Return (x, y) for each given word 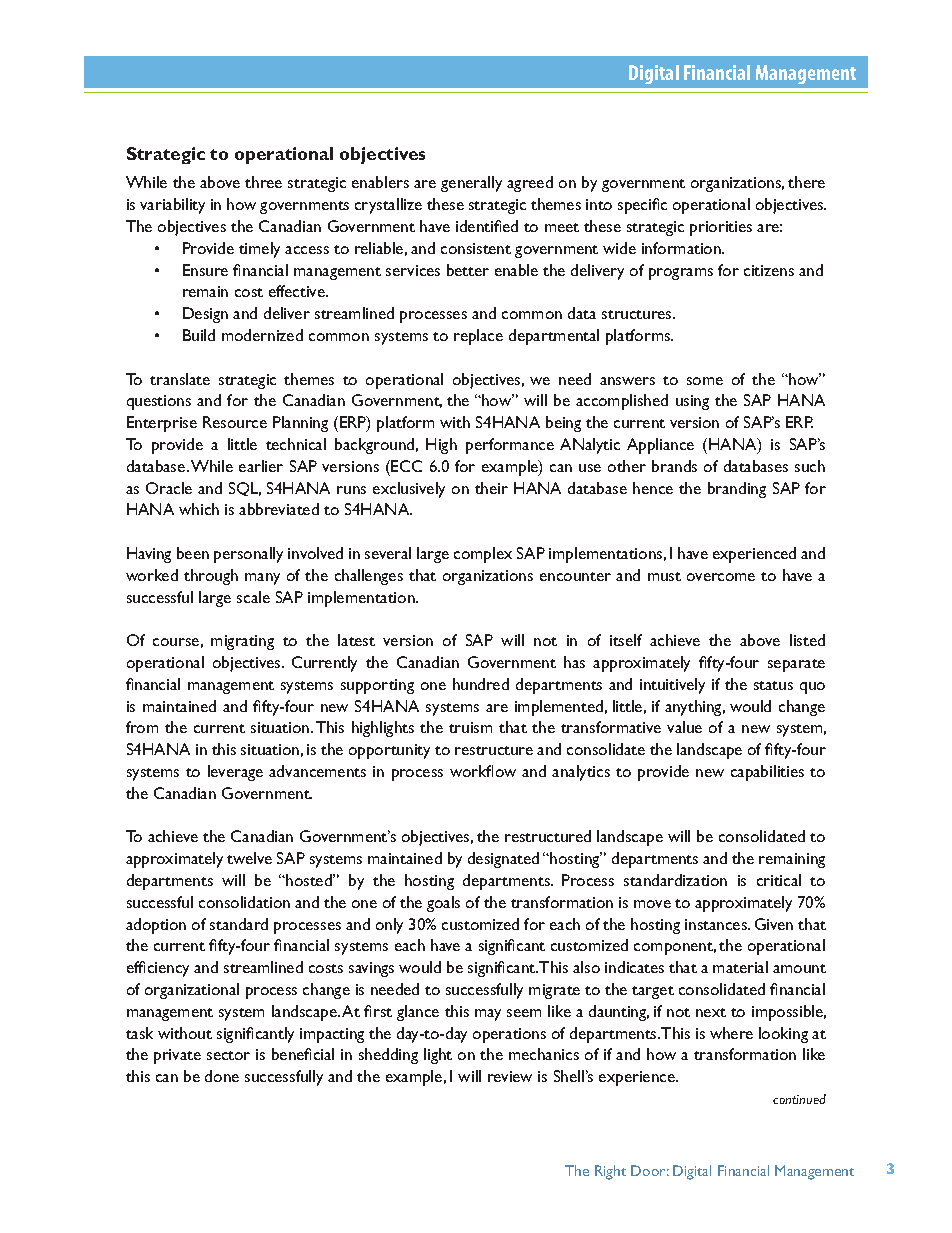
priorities (721, 228)
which (199, 509)
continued (799, 1099)
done (222, 1076)
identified (487, 226)
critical (779, 880)
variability (172, 206)
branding (737, 490)
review (510, 1076)
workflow (483, 771)
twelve (249, 858)
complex (483, 555)
